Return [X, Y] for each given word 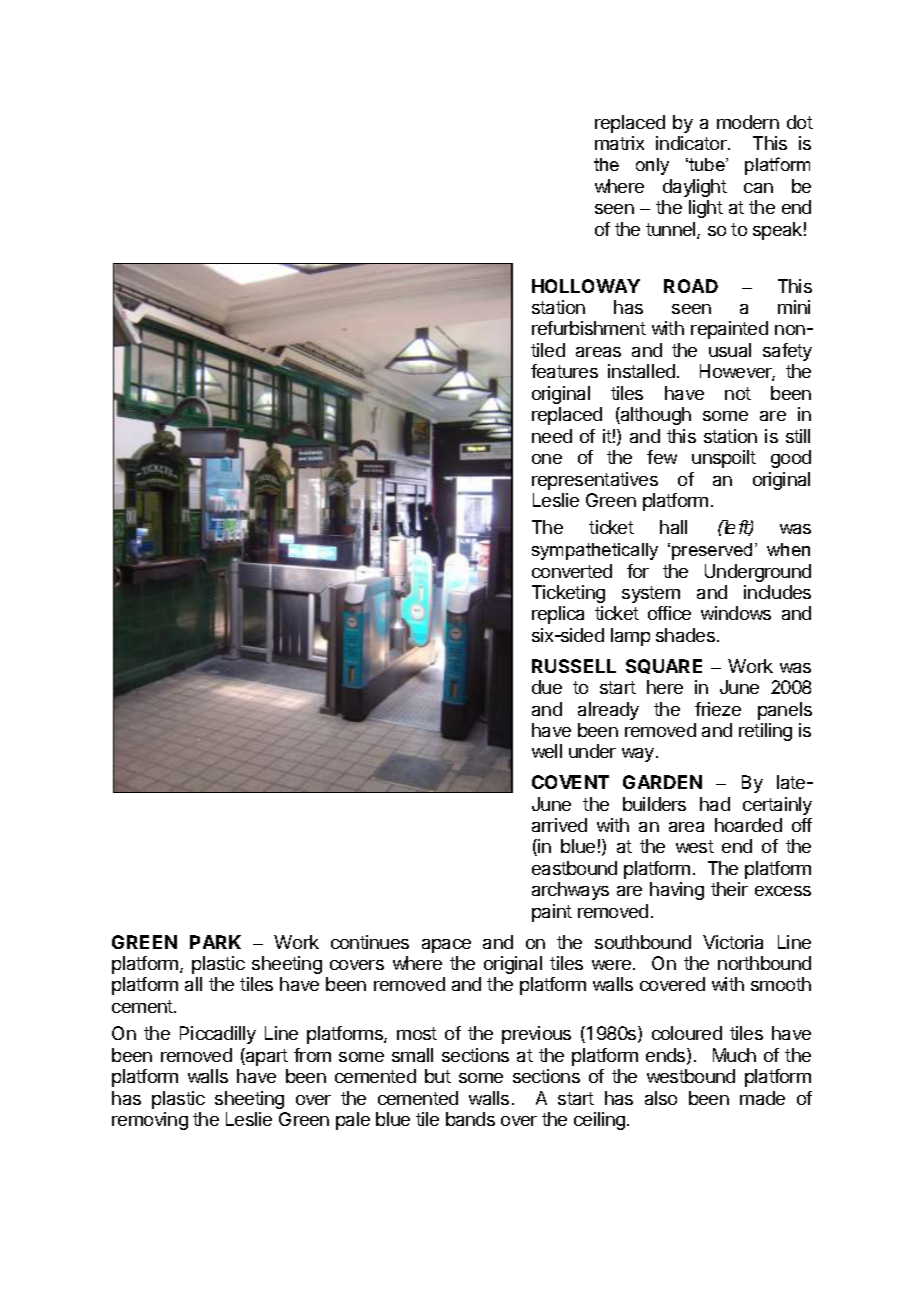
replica [558, 615]
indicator [692, 143]
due [547, 687]
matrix [619, 143]
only [652, 166]
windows [736, 613]
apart [266, 1057]
